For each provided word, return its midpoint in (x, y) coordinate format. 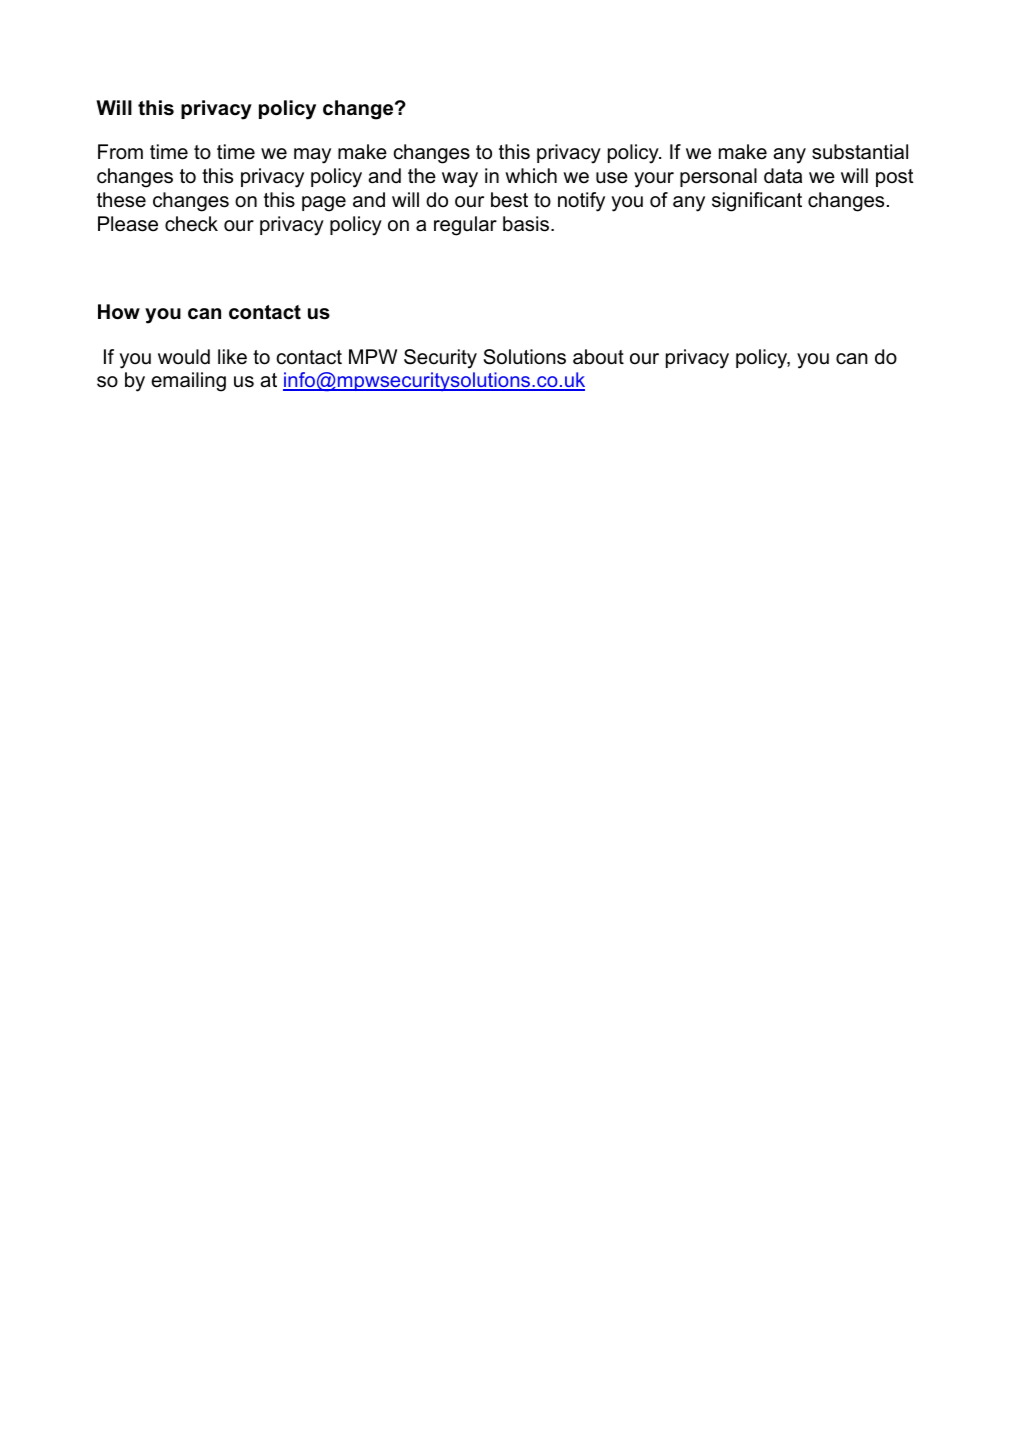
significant (757, 202)
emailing (188, 382)
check (191, 224)
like (232, 357)
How (119, 312)
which (531, 176)
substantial (860, 152)
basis (527, 224)
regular (465, 226)
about (598, 357)
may (312, 156)
